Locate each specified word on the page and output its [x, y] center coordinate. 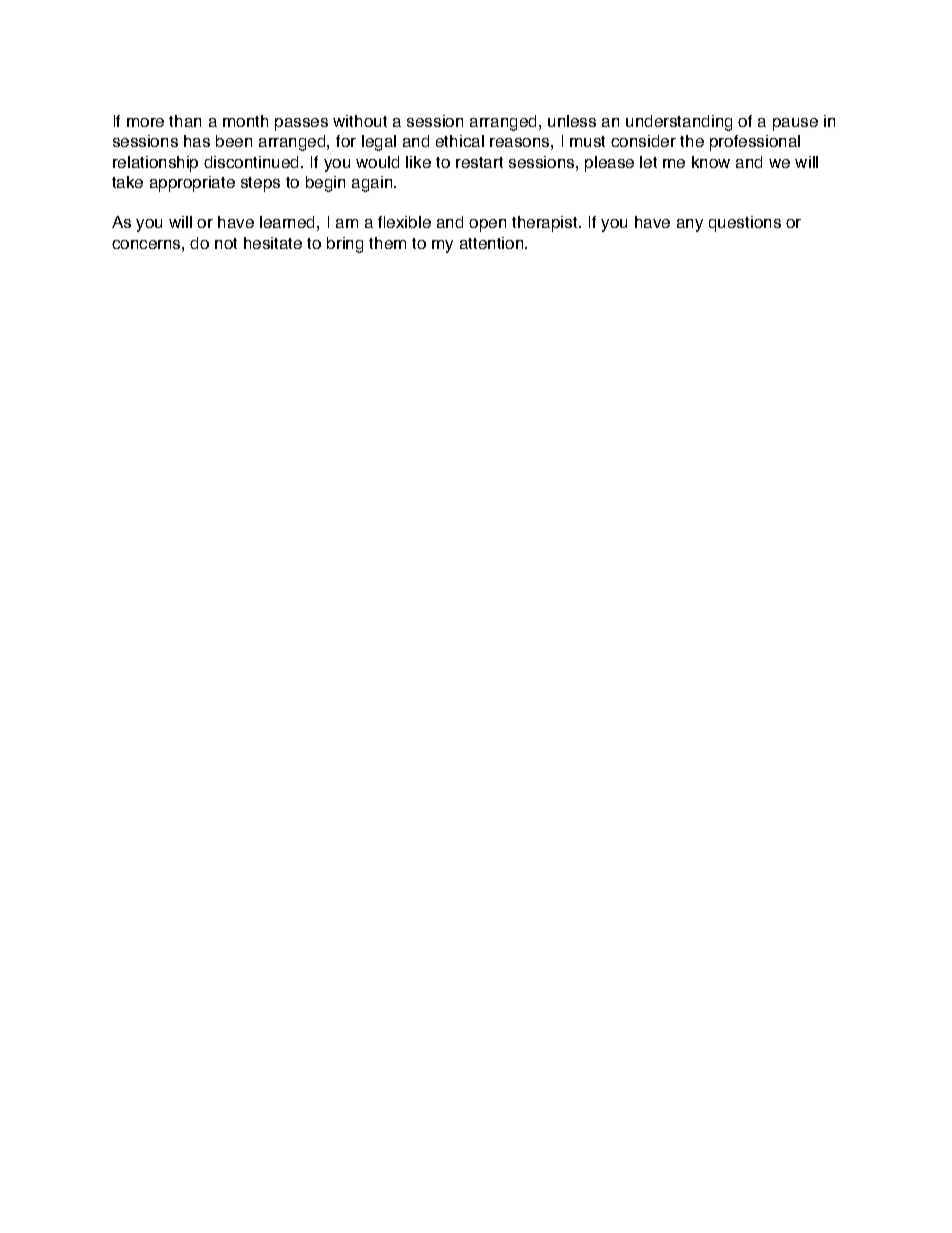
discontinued [253, 162]
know [711, 162]
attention [493, 243]
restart [479, 162]
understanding [679, 123]
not [226, 243]
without [360, 121]
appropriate [192, 184]
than [185, 121]
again [373, 184]
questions [745, 224]
